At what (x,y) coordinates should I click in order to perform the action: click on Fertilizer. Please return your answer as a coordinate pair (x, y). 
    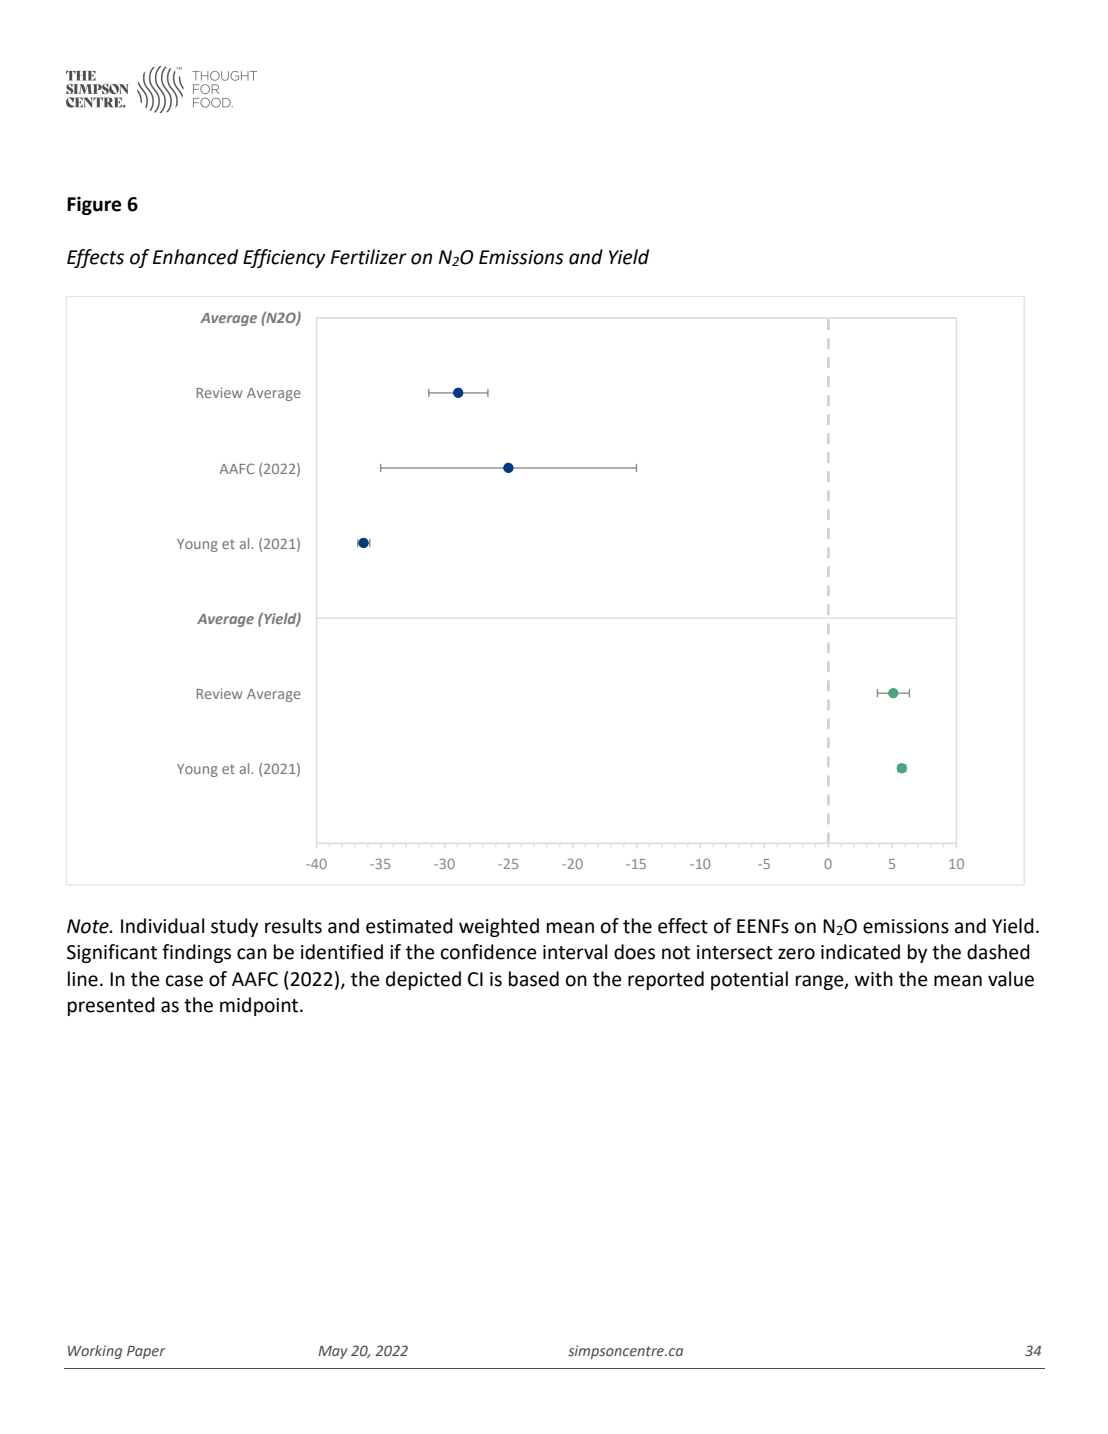
    Looking at the image, I should click on (369, 257).
